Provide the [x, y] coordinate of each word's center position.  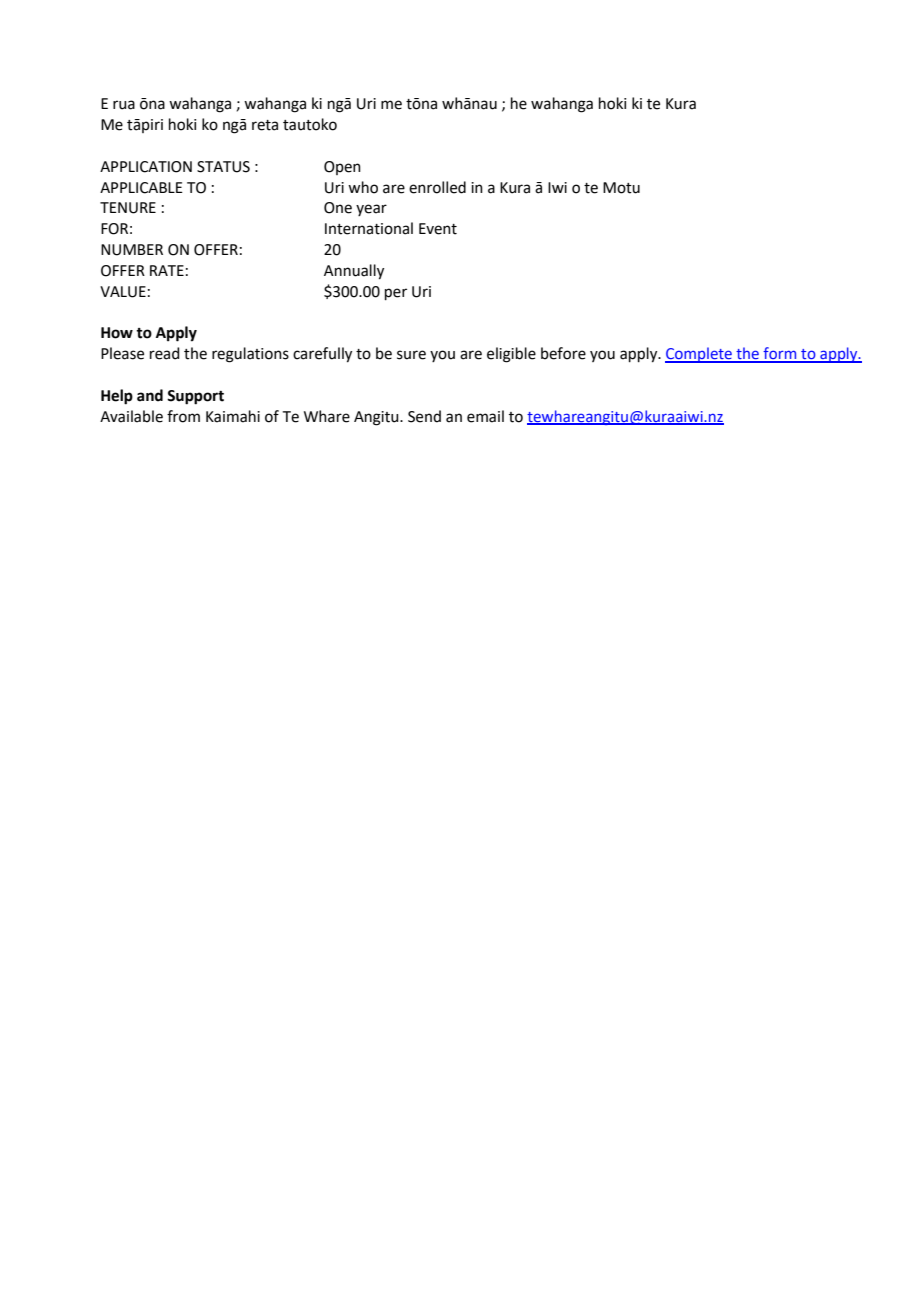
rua [124, 105]
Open [342, 168]
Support [195, 397]
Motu [621, 188]
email [485, 416]
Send [424, 416]
